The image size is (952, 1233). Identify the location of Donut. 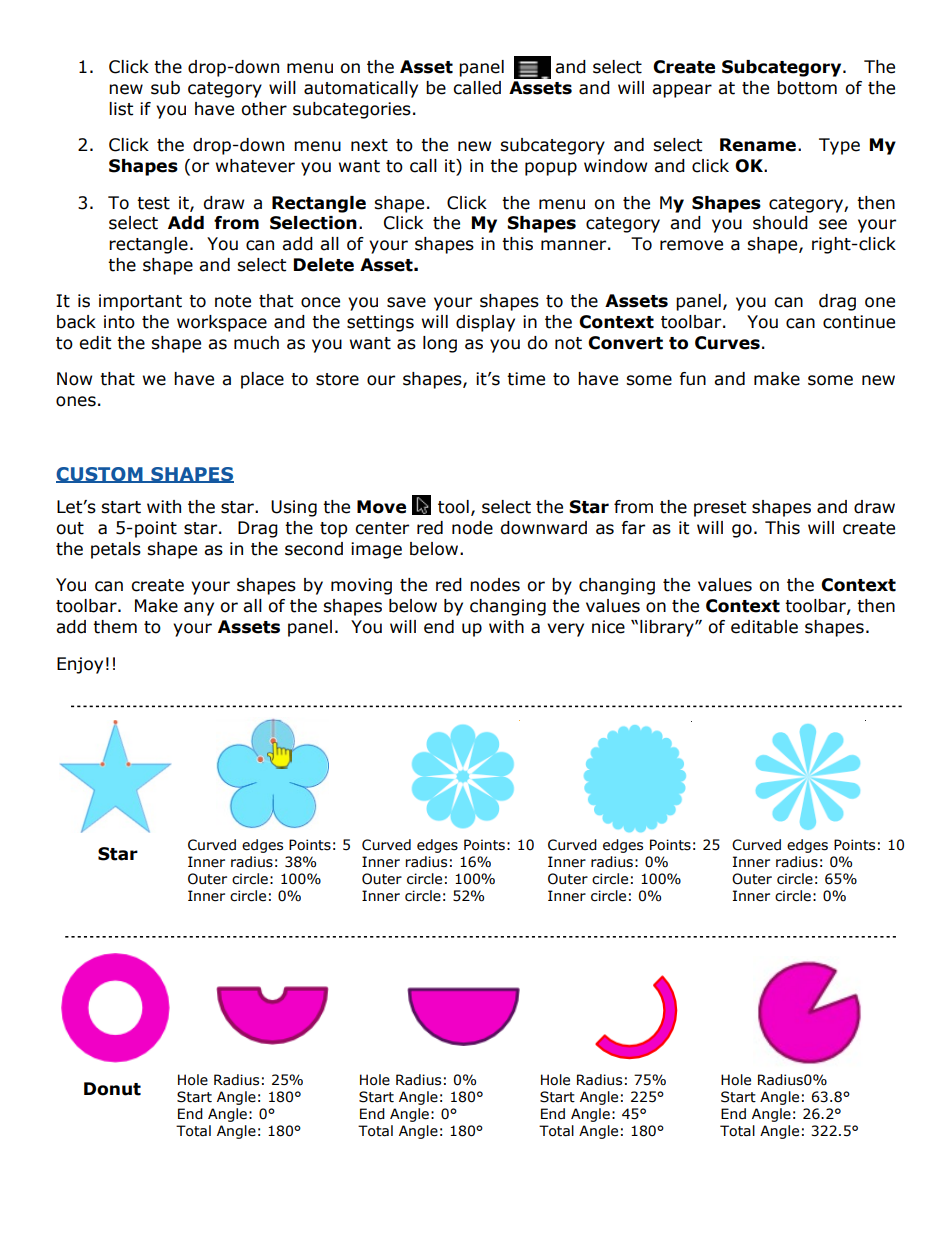
(112, 1089).
